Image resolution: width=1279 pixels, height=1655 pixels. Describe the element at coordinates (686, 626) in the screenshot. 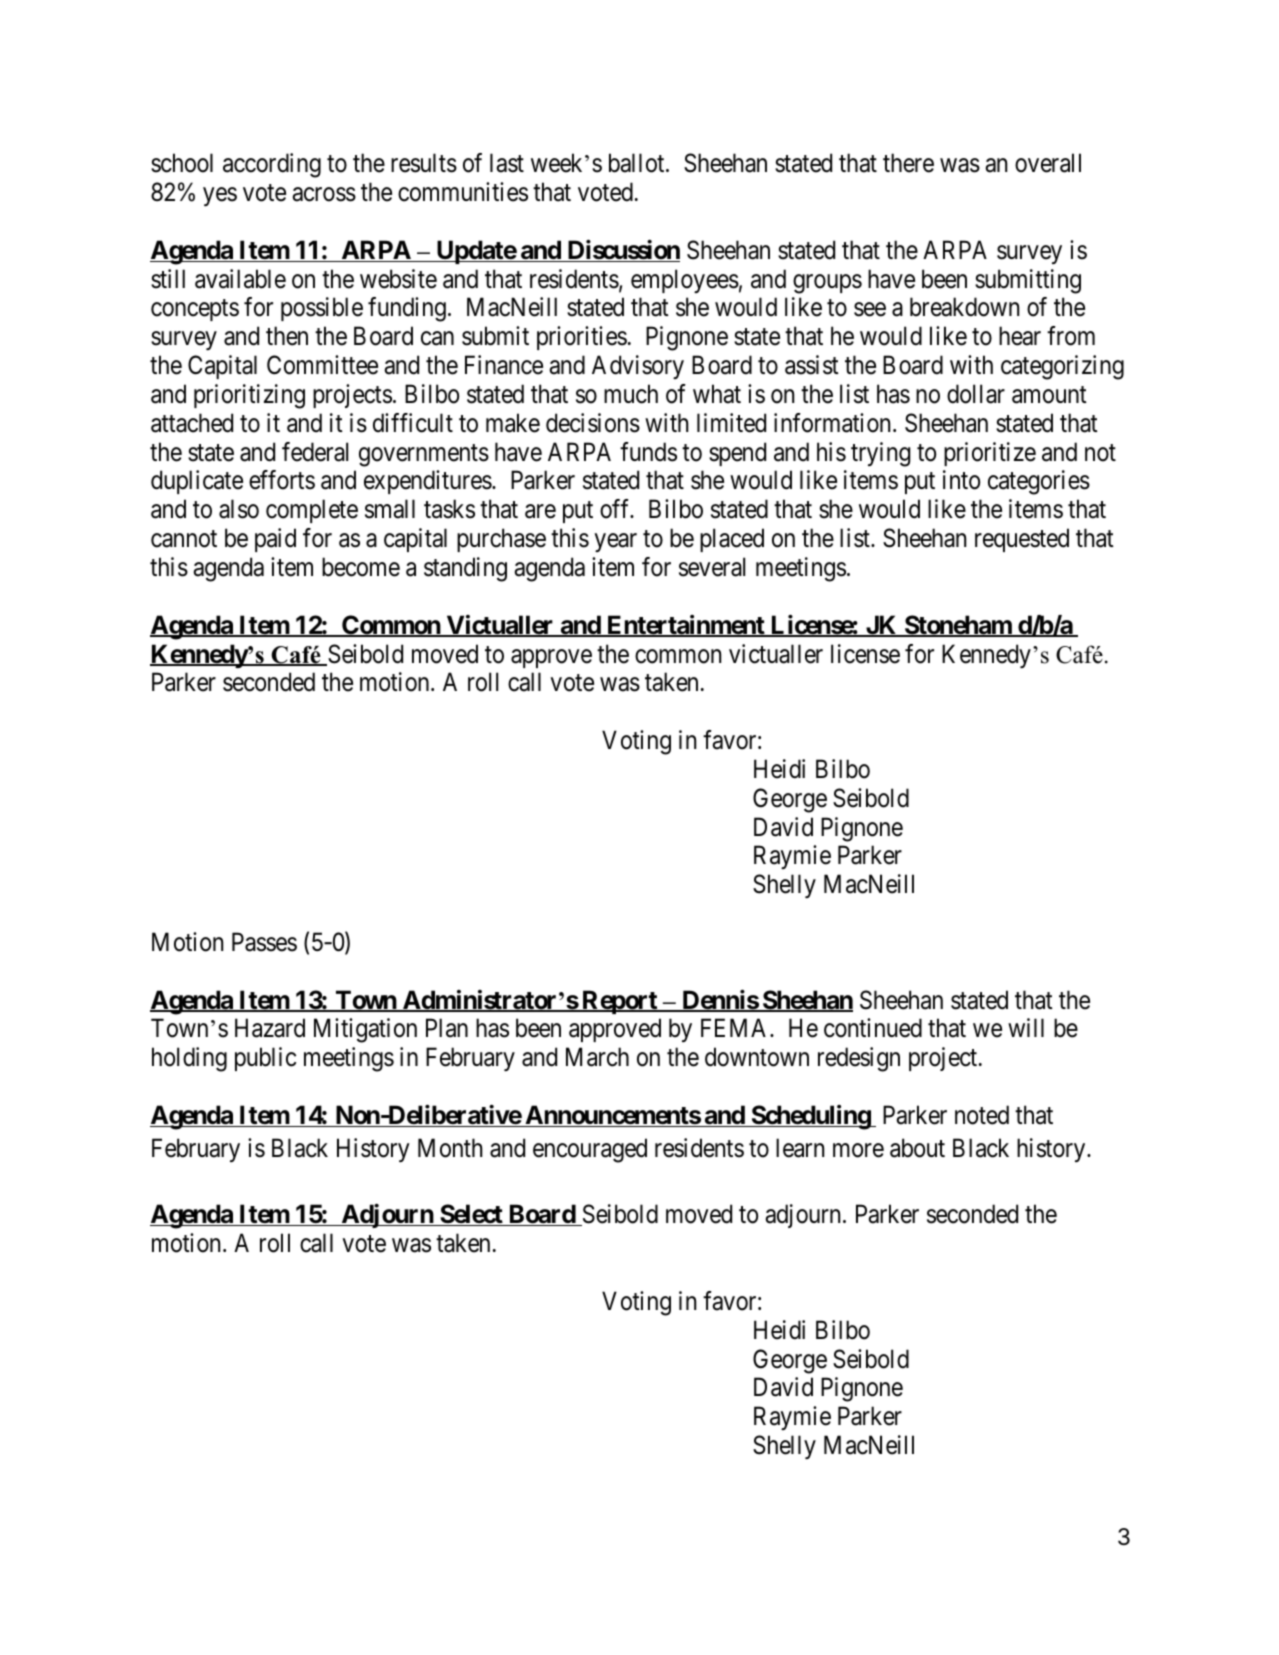

I see `Entertainment` at that location.
